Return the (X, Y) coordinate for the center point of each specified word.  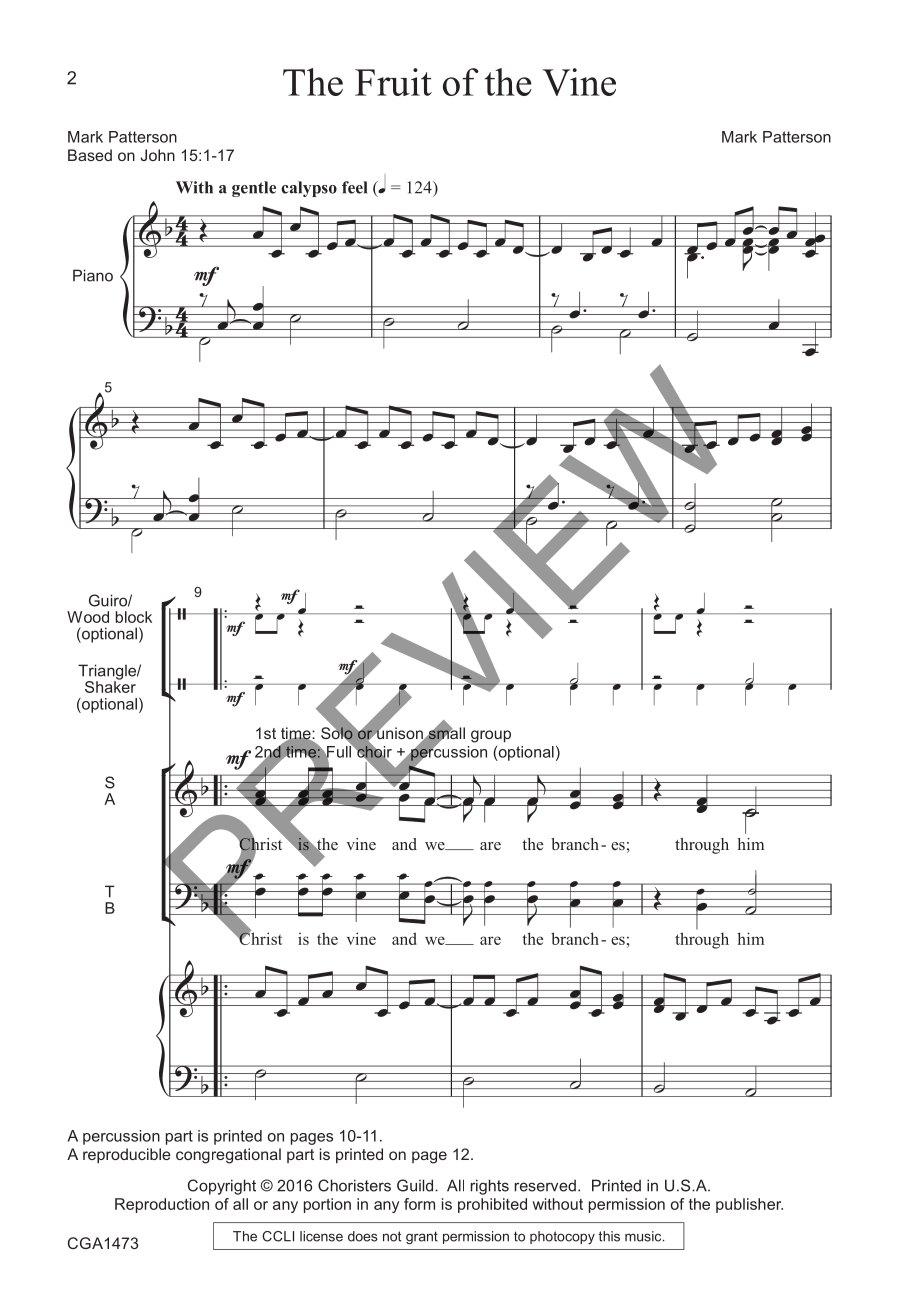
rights (490, 1187)
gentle (254, 189)
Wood (88, 617)
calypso (309, 189)
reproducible (127, 1155)
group (491, 736)
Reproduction (162, 1205)
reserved (545, 1185)
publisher (749, 1205)
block (134, 617)
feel (354, 187)
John (158, 155)
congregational (228, 1156)
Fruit (393, 82)
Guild (416, 1185)
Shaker (110, 685)
